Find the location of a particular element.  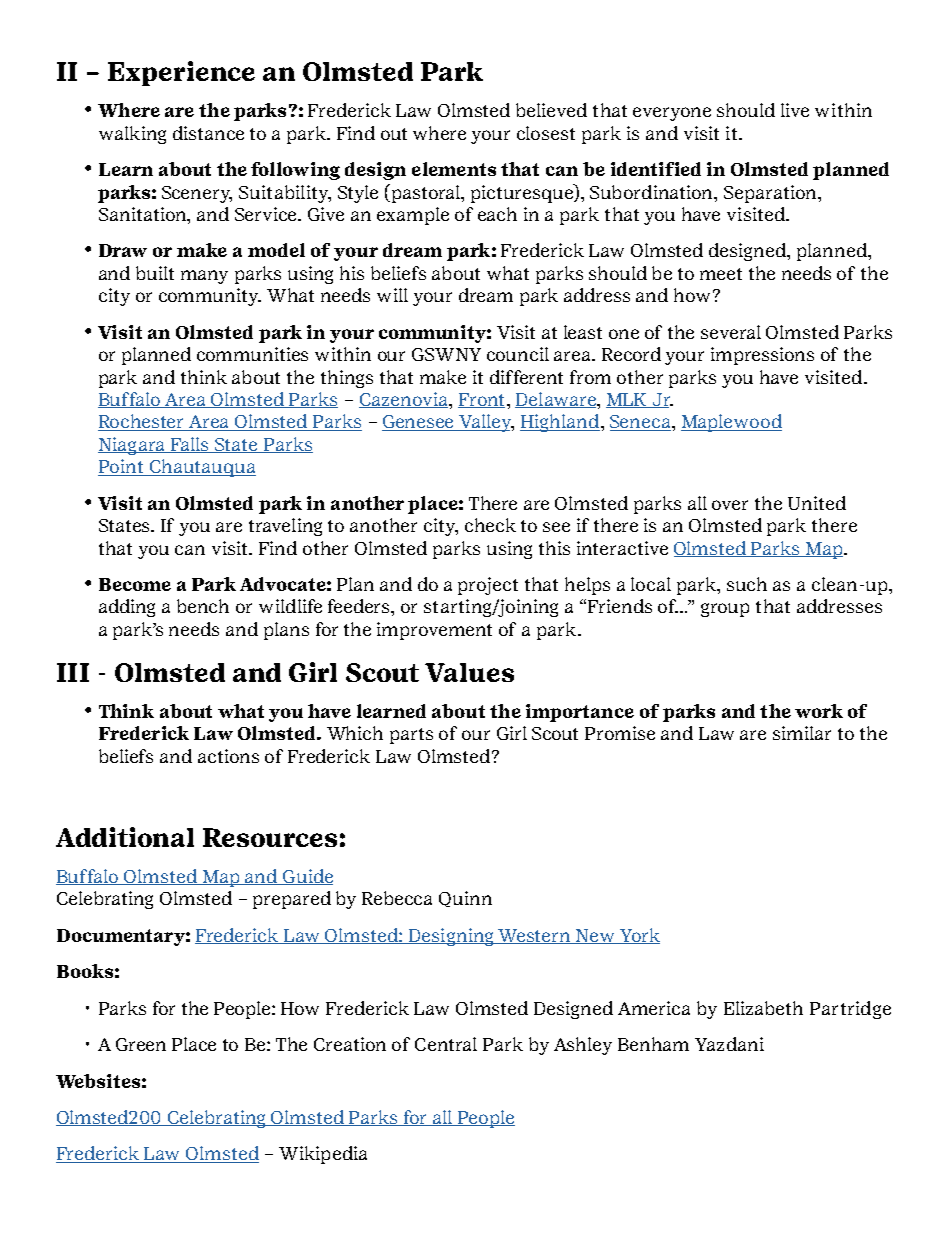

elements is located at coordinates (454, 169).
